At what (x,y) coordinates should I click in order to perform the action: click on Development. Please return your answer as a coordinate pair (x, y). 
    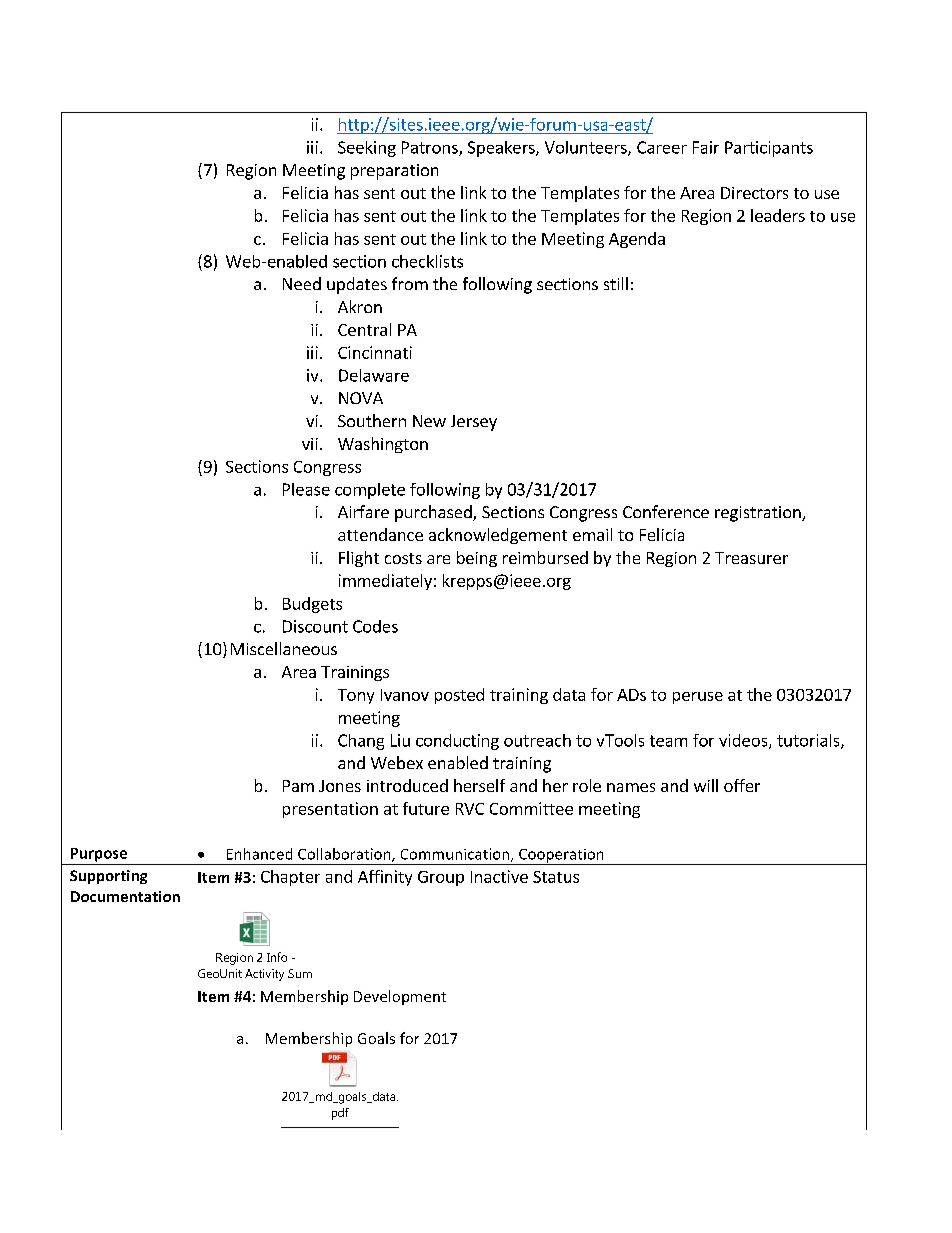
    Looking at the image, I should click on (400, 997).
